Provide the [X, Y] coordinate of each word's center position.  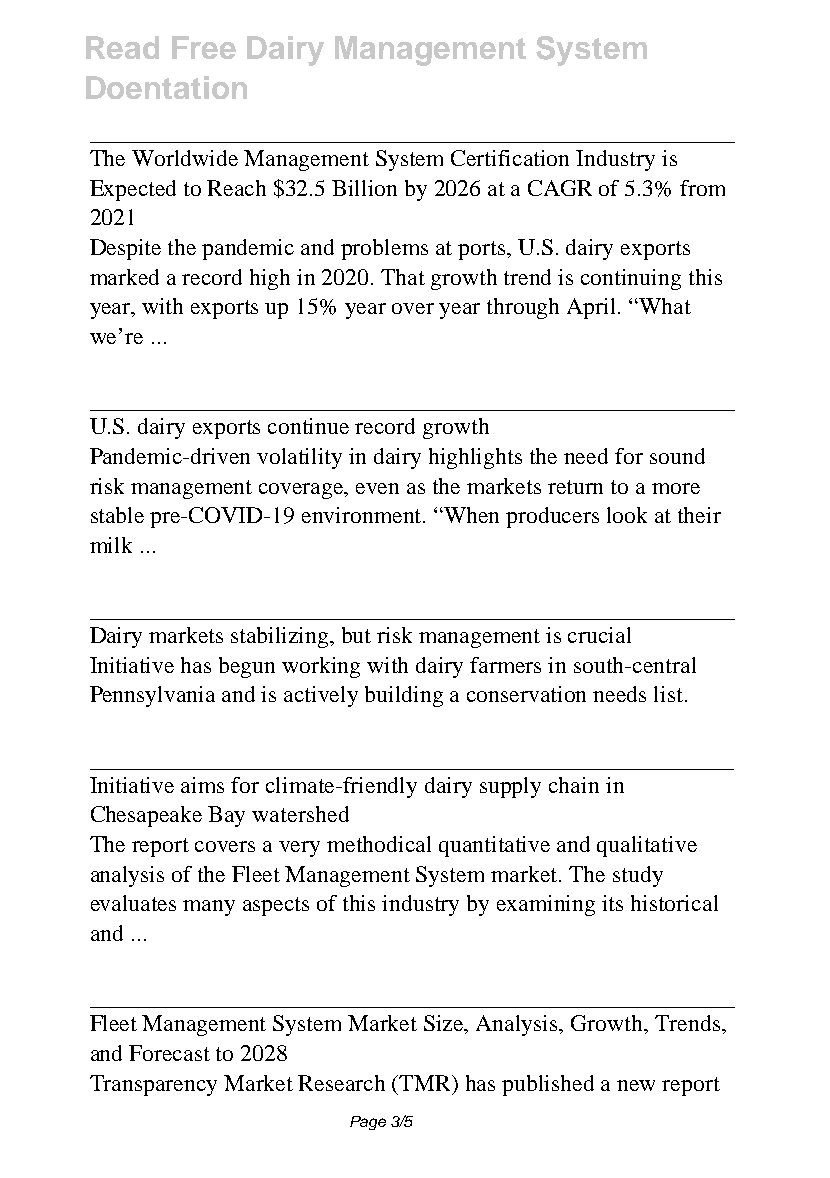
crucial [599, 635]
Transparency [153, 1085]
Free [204, 47]
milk [111, 545]
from [702, 188]
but [356, 635]
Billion [364, 188]
